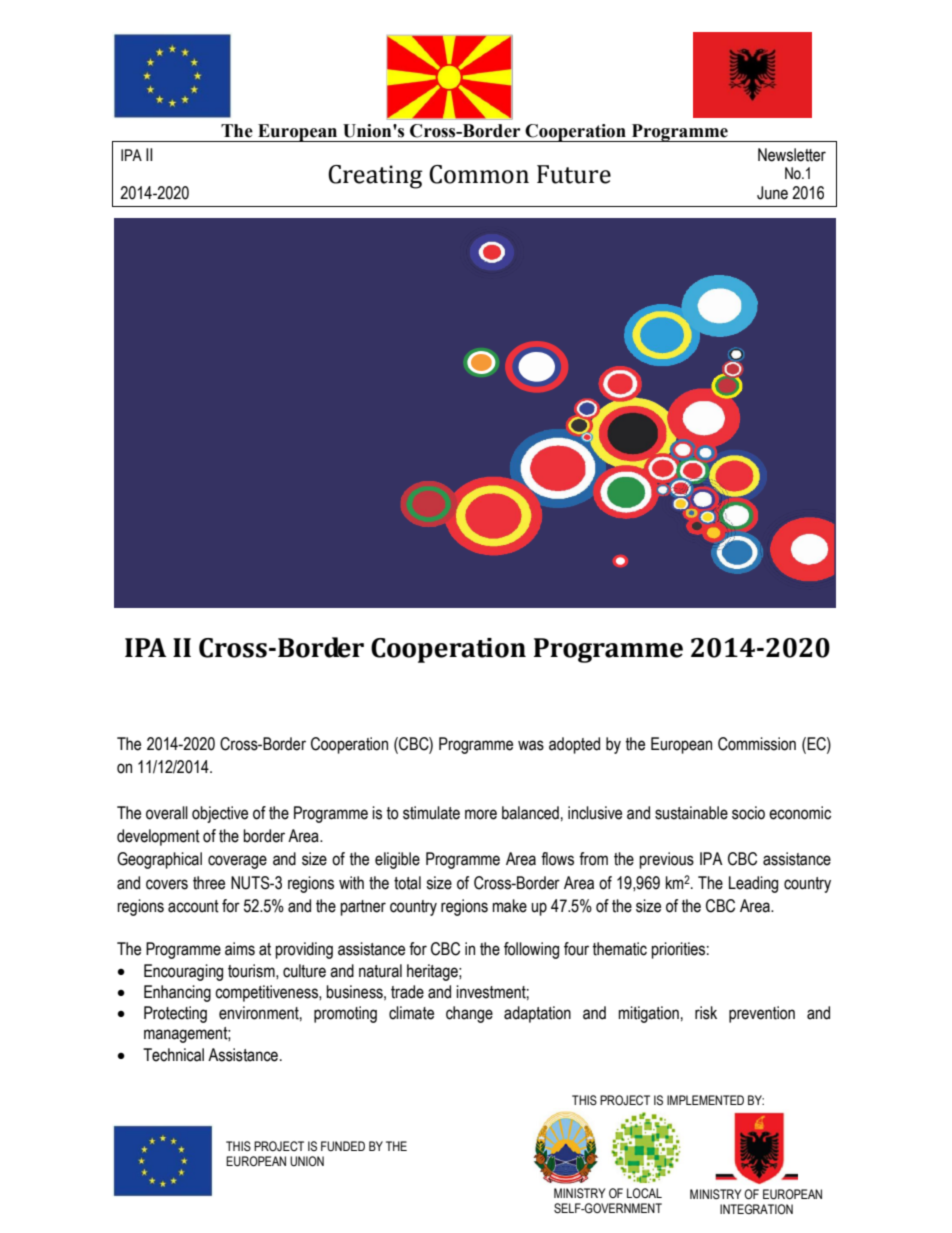  I want to click on June, so click(772, 193).
